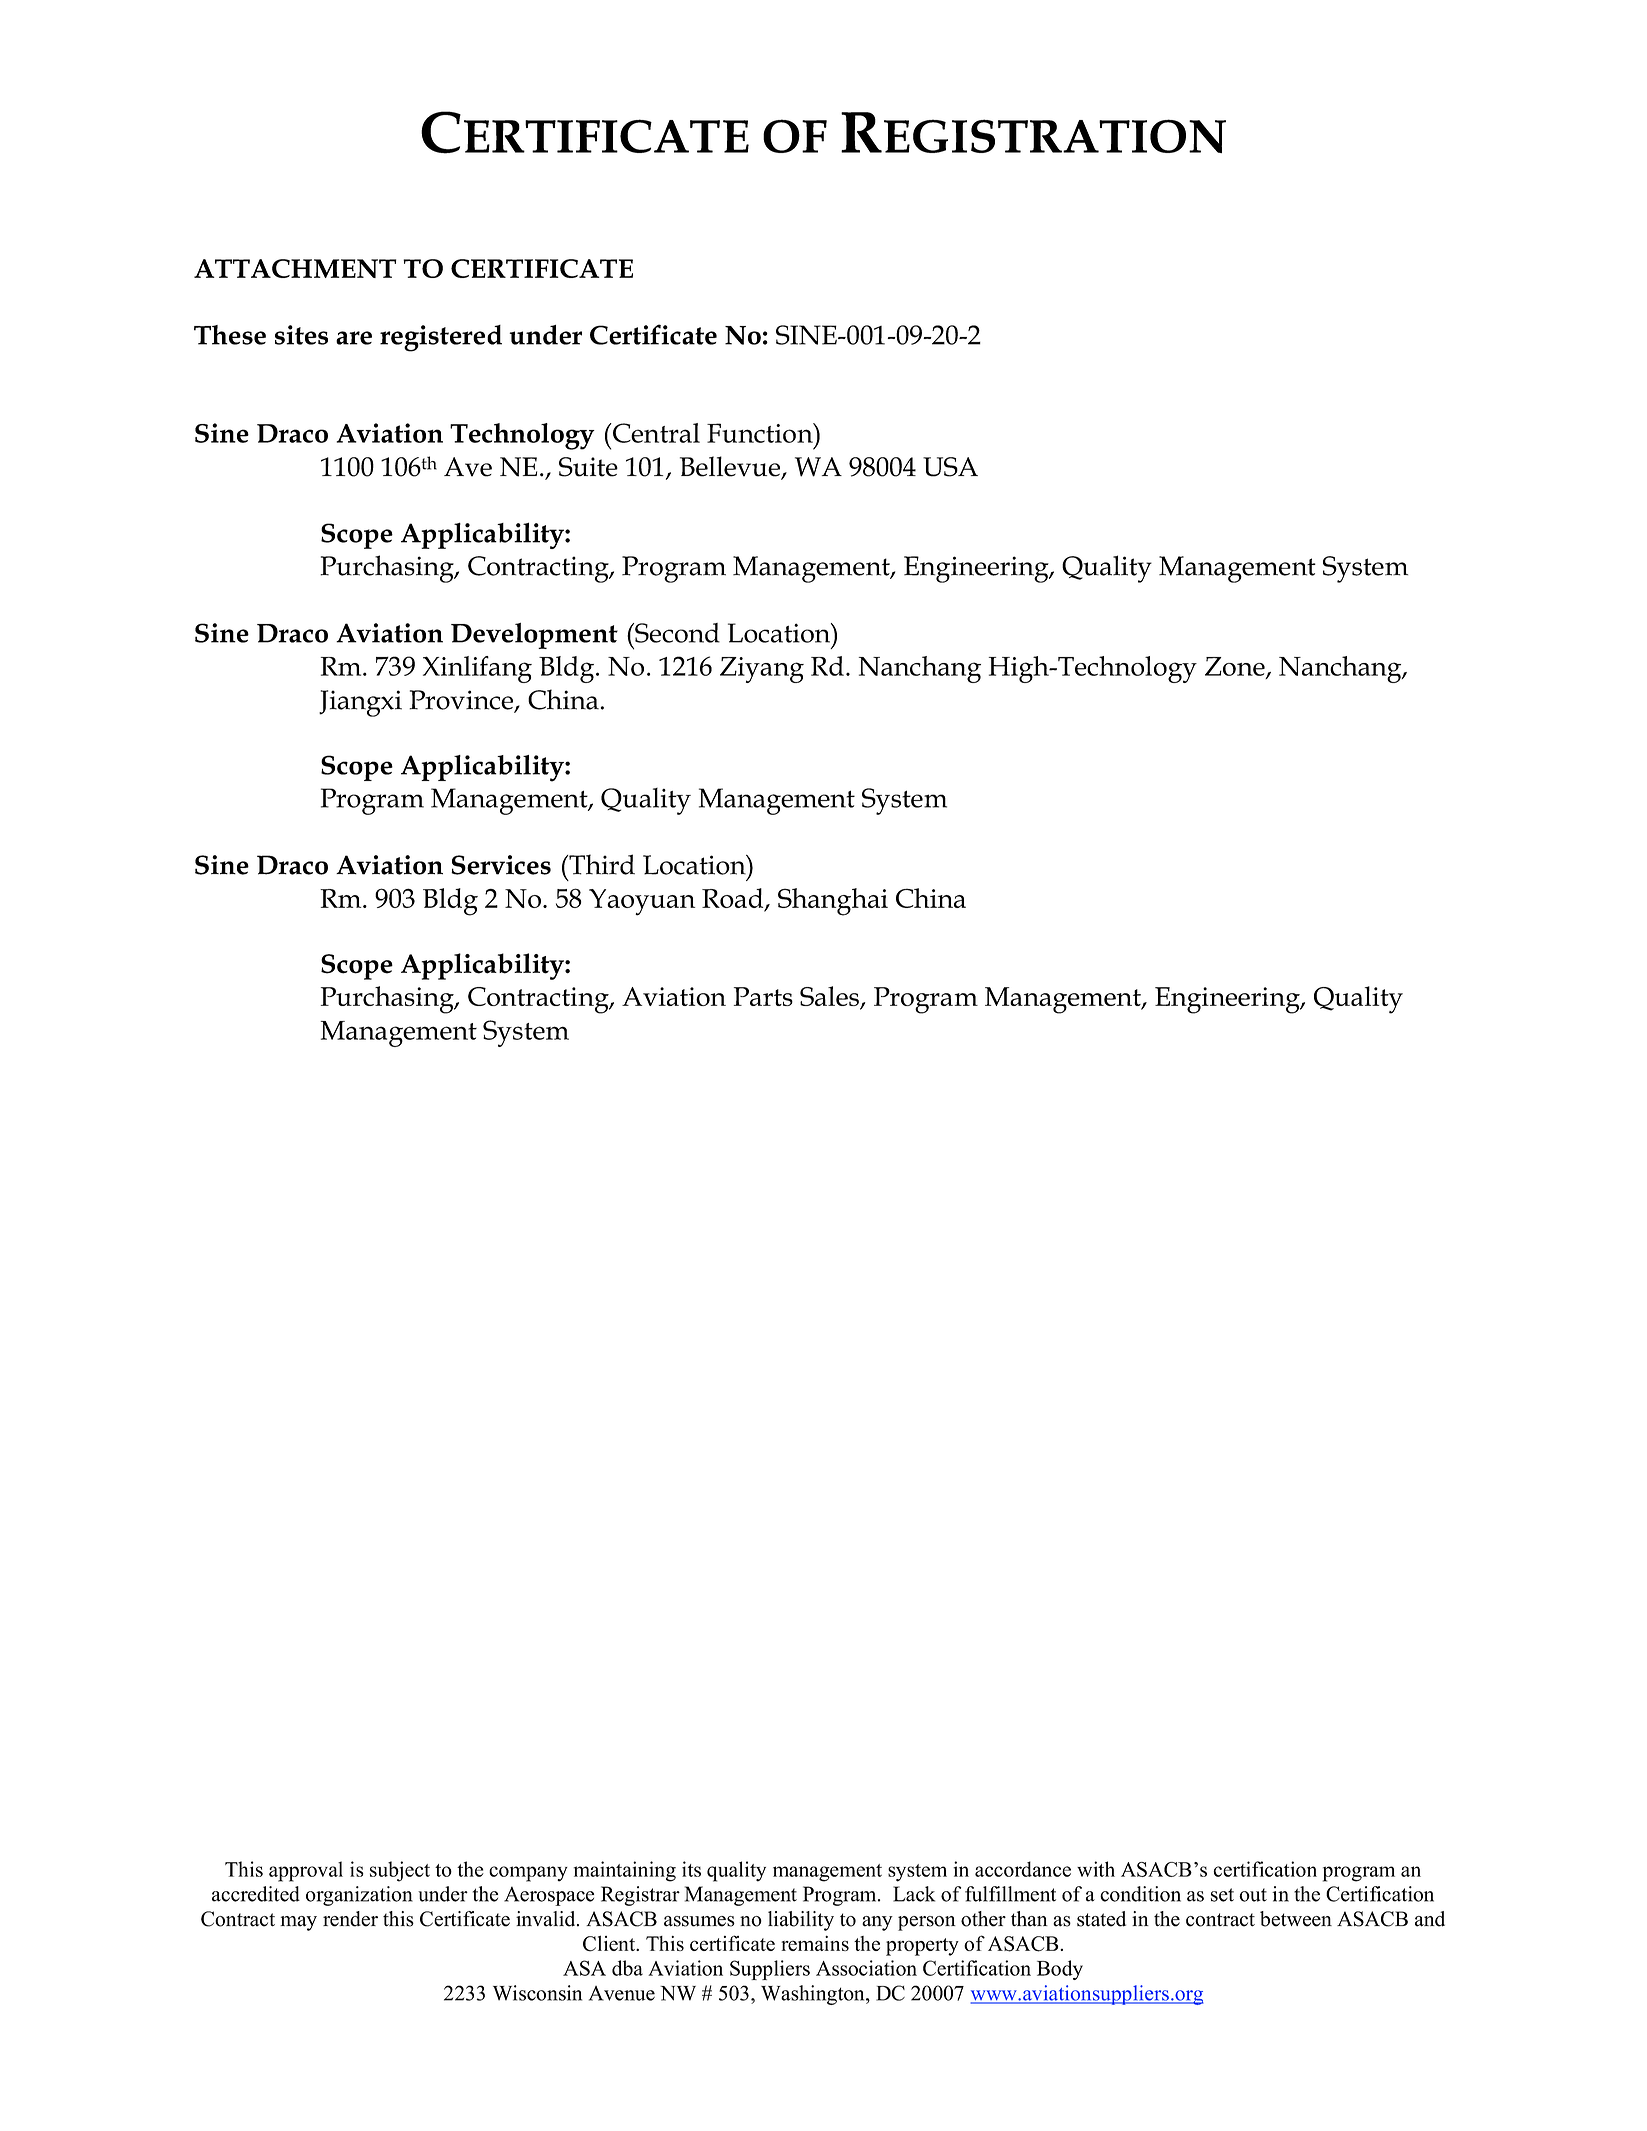 The image size is (1647, 2131). I want to click on render, so click(350, 1919).
